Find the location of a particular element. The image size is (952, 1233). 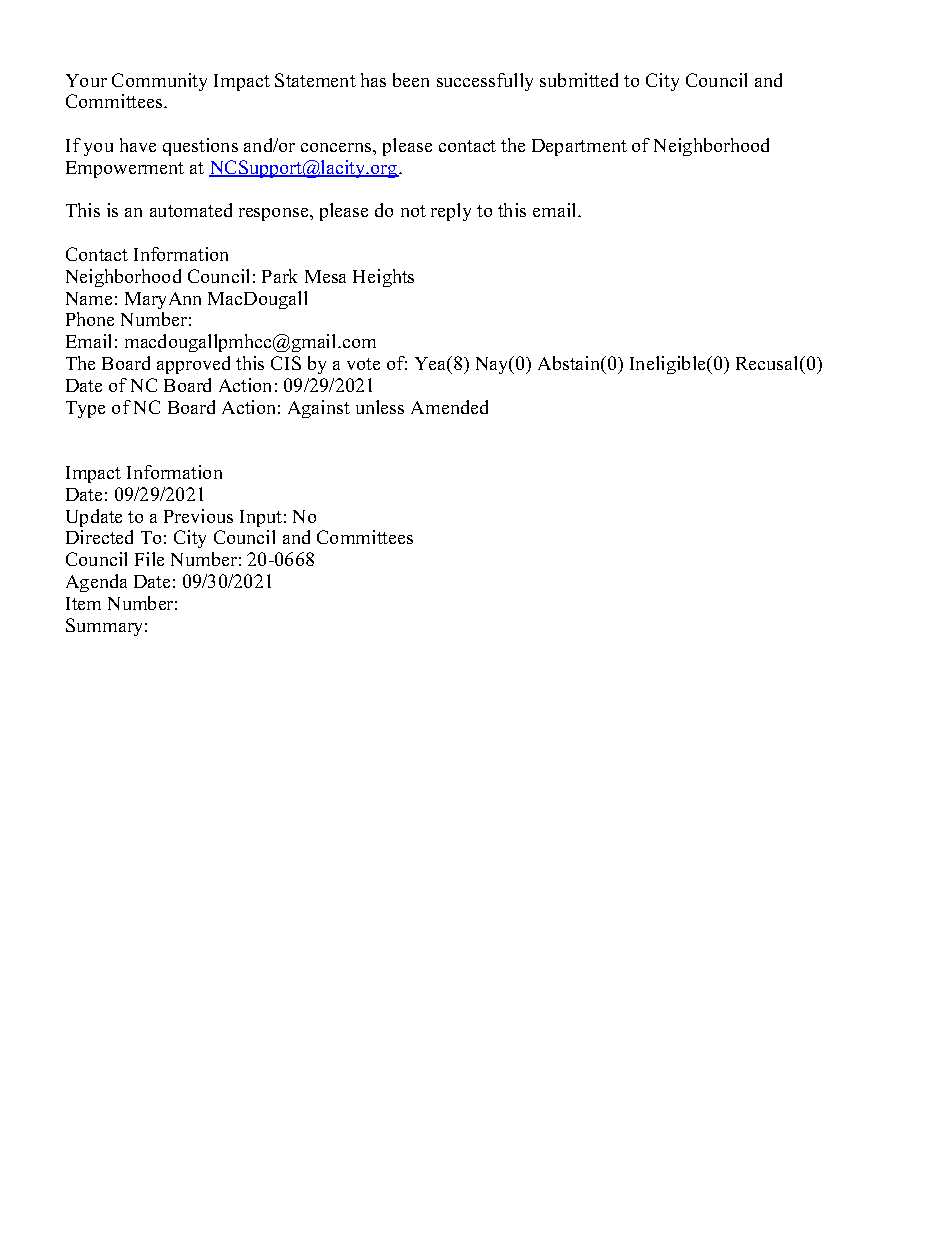

Type is located at coordinates (85, 409).
